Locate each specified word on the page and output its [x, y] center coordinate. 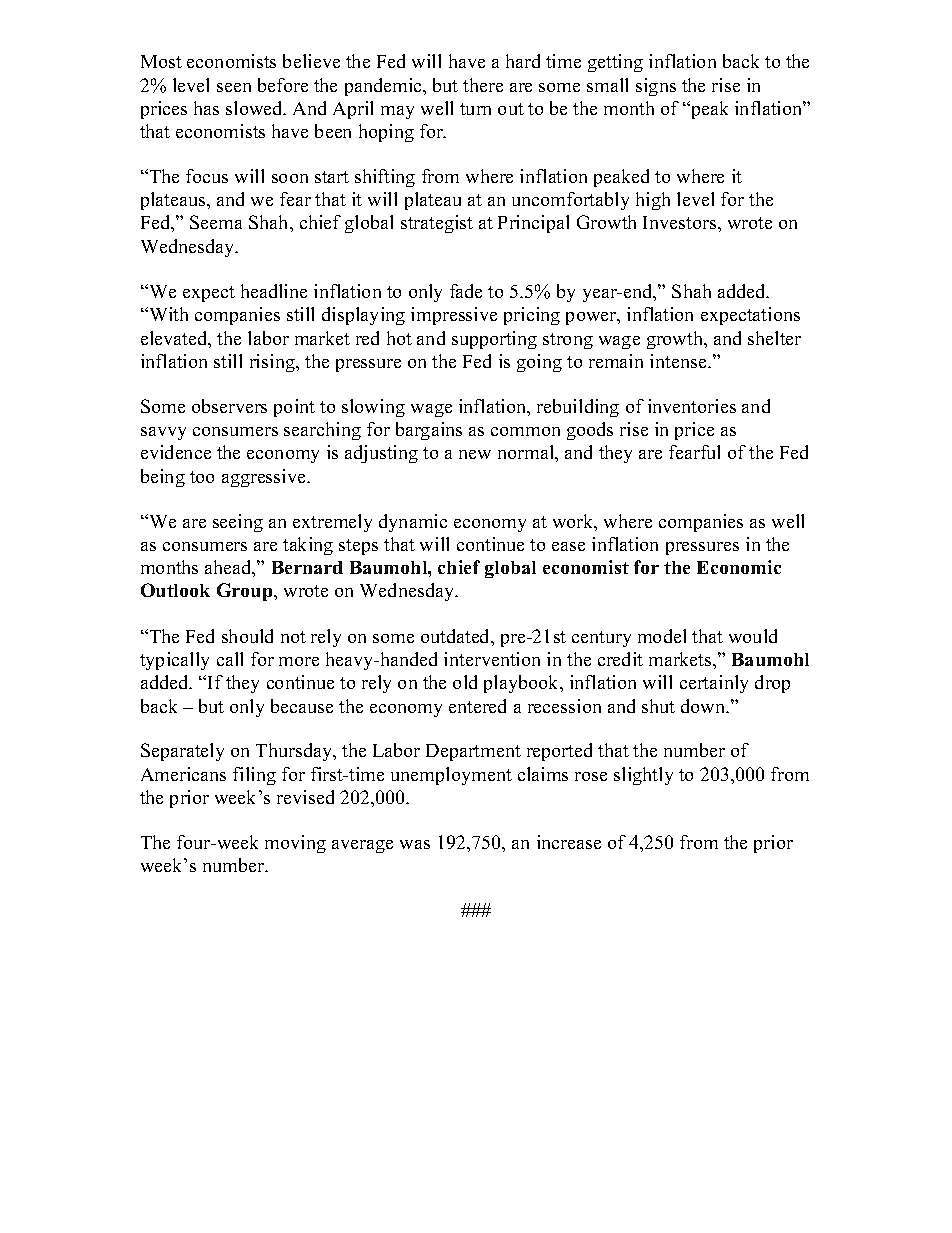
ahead [229, 568]
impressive [454, 316]
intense [679, 361]
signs [656, 87]
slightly [643, 776]
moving [295, 844]
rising [273, 363]
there [483, 85]
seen [234, 87]
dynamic [413, 523]
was [415, 844]
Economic [739, 567]
